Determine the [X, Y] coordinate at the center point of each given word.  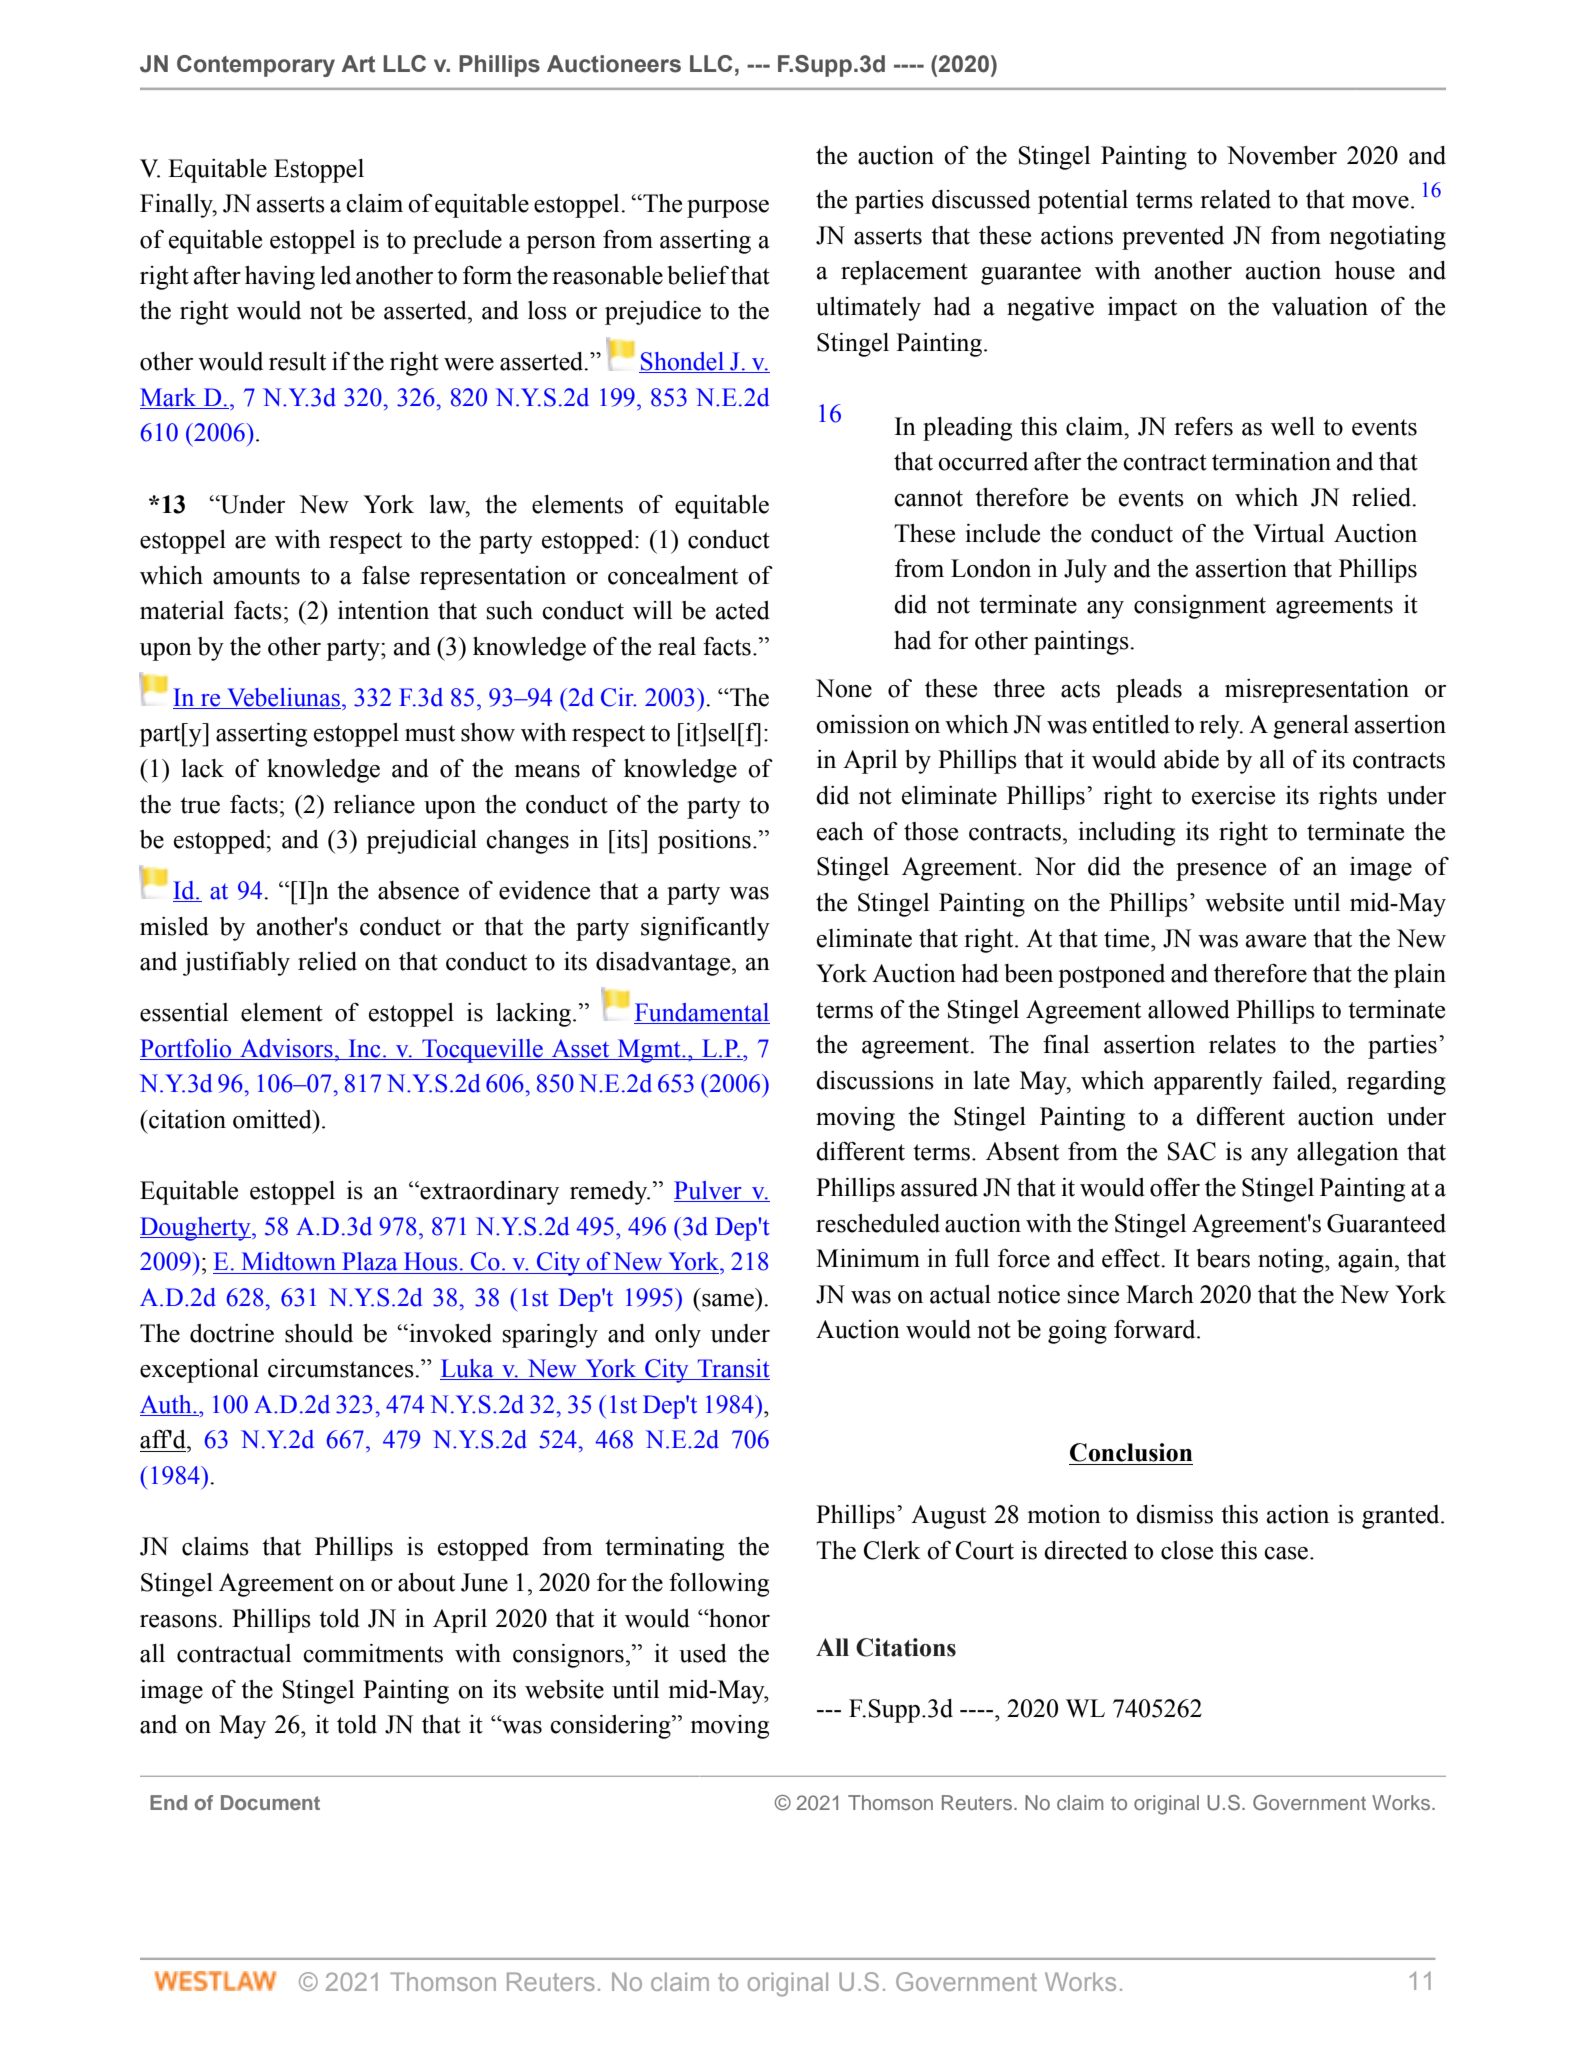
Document [270, 1802]
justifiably [236, 964]
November [1282, 155]
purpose [728, 209]
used [703, 1653]
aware [1276, 941]
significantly [705, 929]
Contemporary [256, 66]
